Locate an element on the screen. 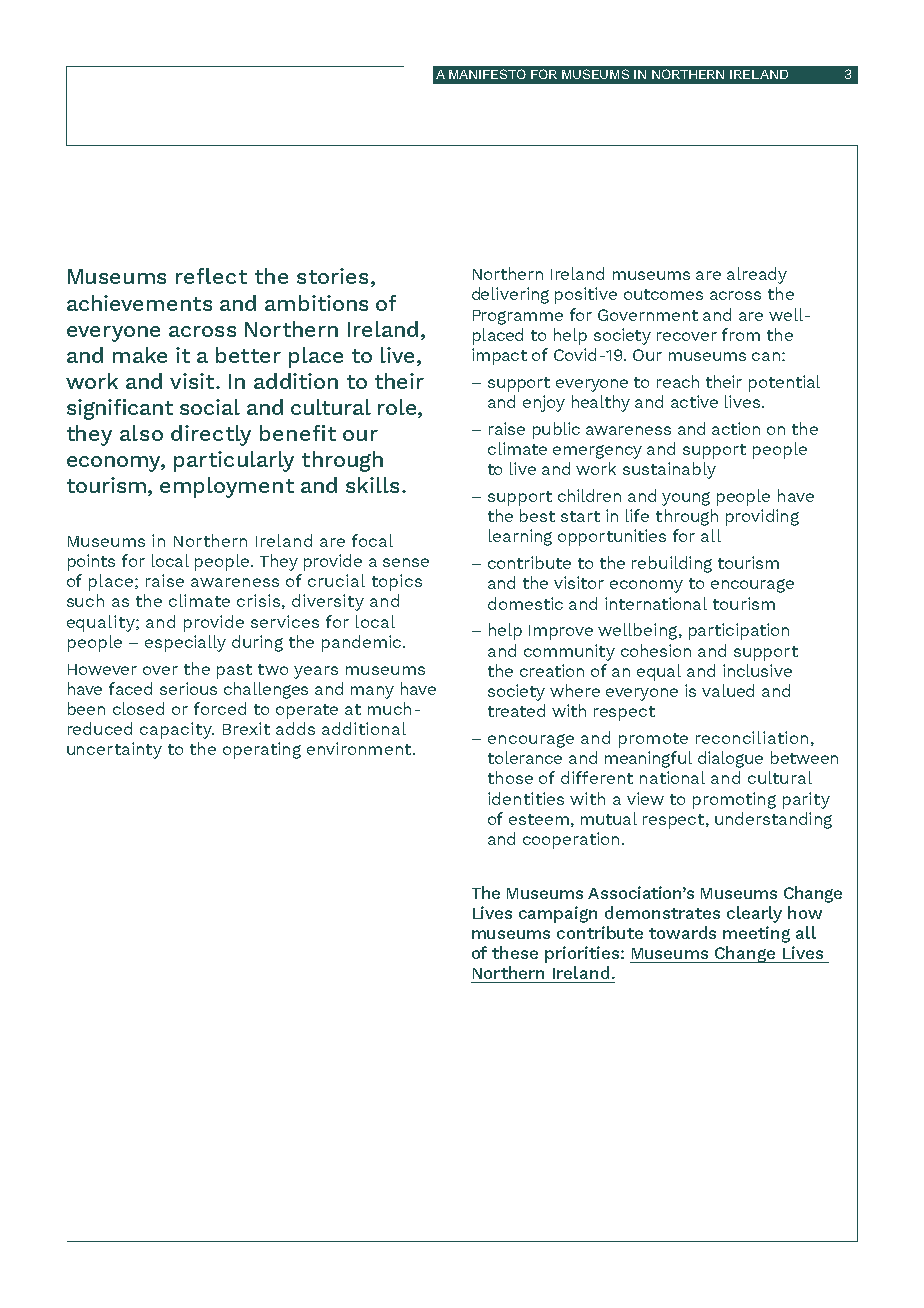  already is located at coordinates (757, 275).
